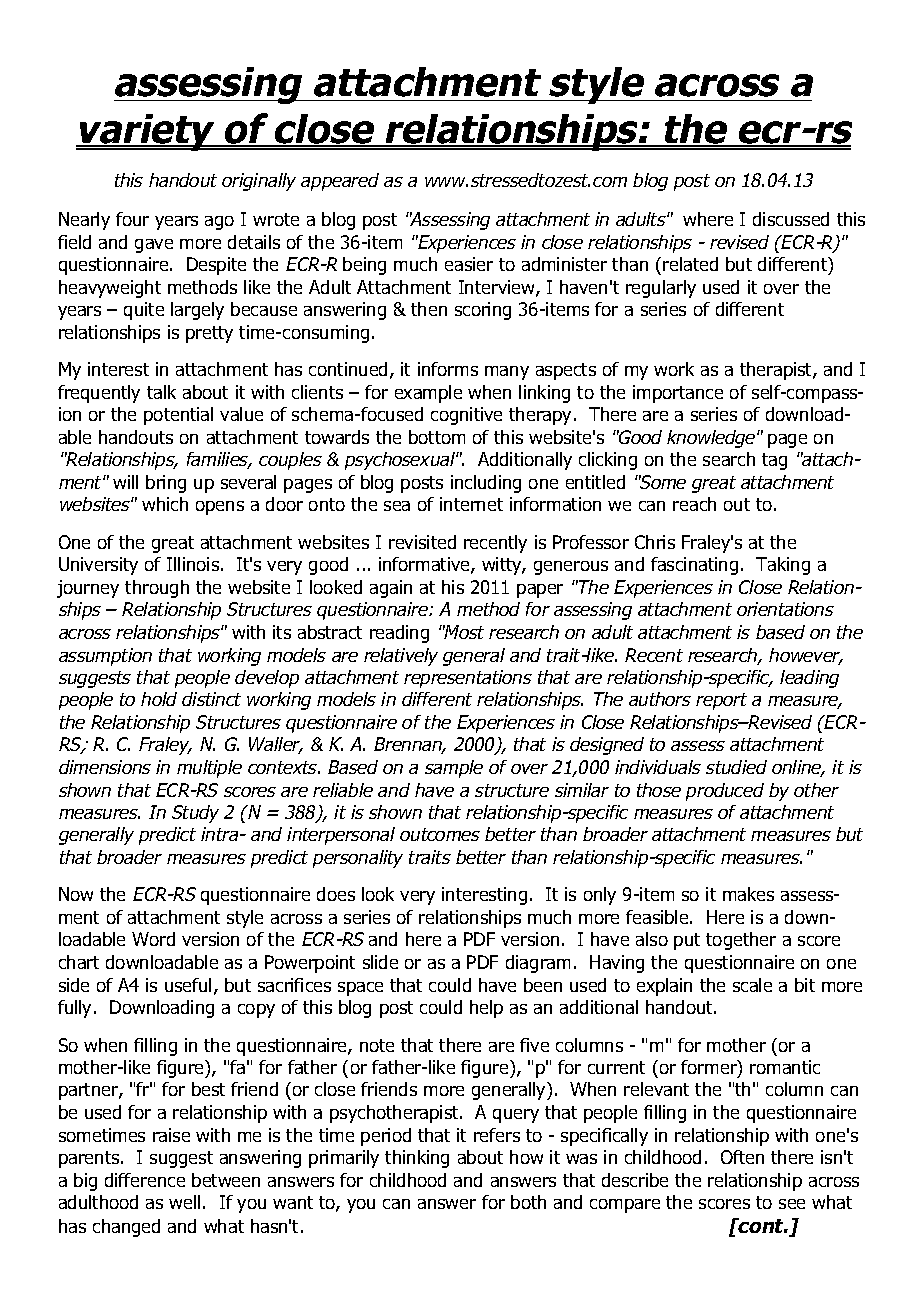  I want to click on thinking, so click(417, 1159).
